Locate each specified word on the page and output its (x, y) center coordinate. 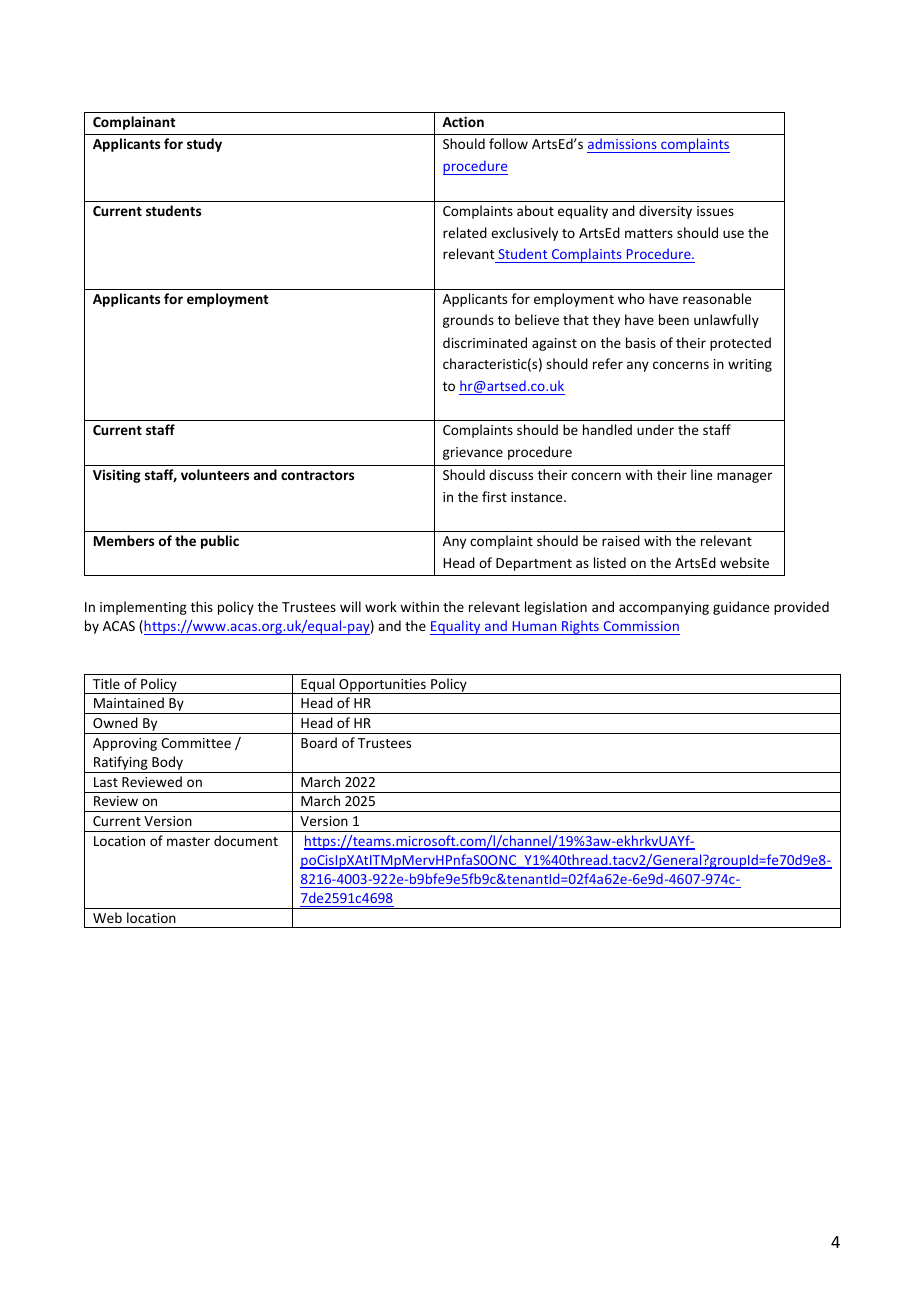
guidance (741, 608)
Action (463, 121)
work (381, 606)
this (202, 606)
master (188, 841)
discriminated (485, 342)
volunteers (215, 474)
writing (750, 365)
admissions (623, 145)
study (204, 145)
